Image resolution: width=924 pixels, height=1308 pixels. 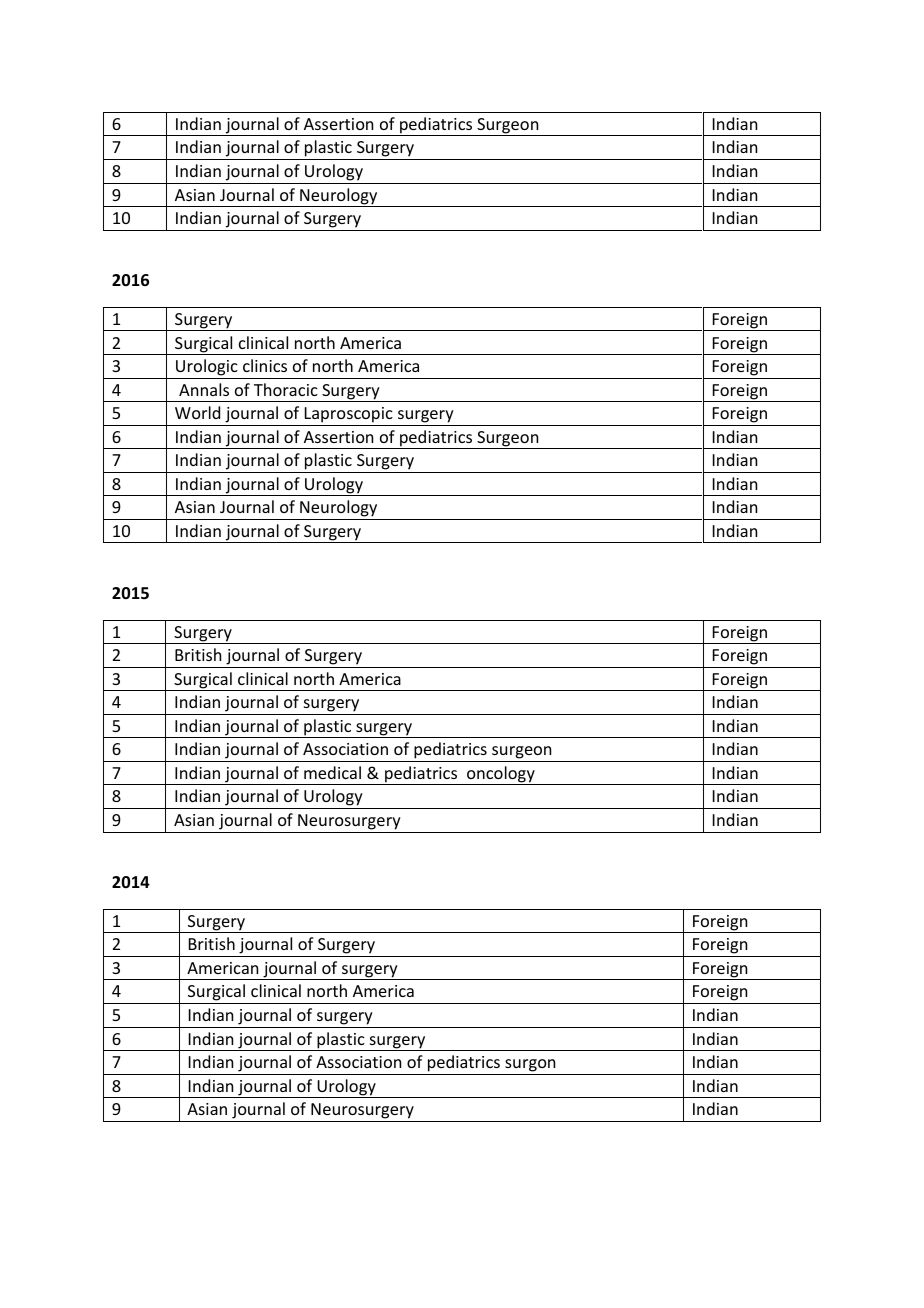 What do you see at coordinates (332, 772) in the screenshot?
I see `medical` at bounding box center [332, 772].
